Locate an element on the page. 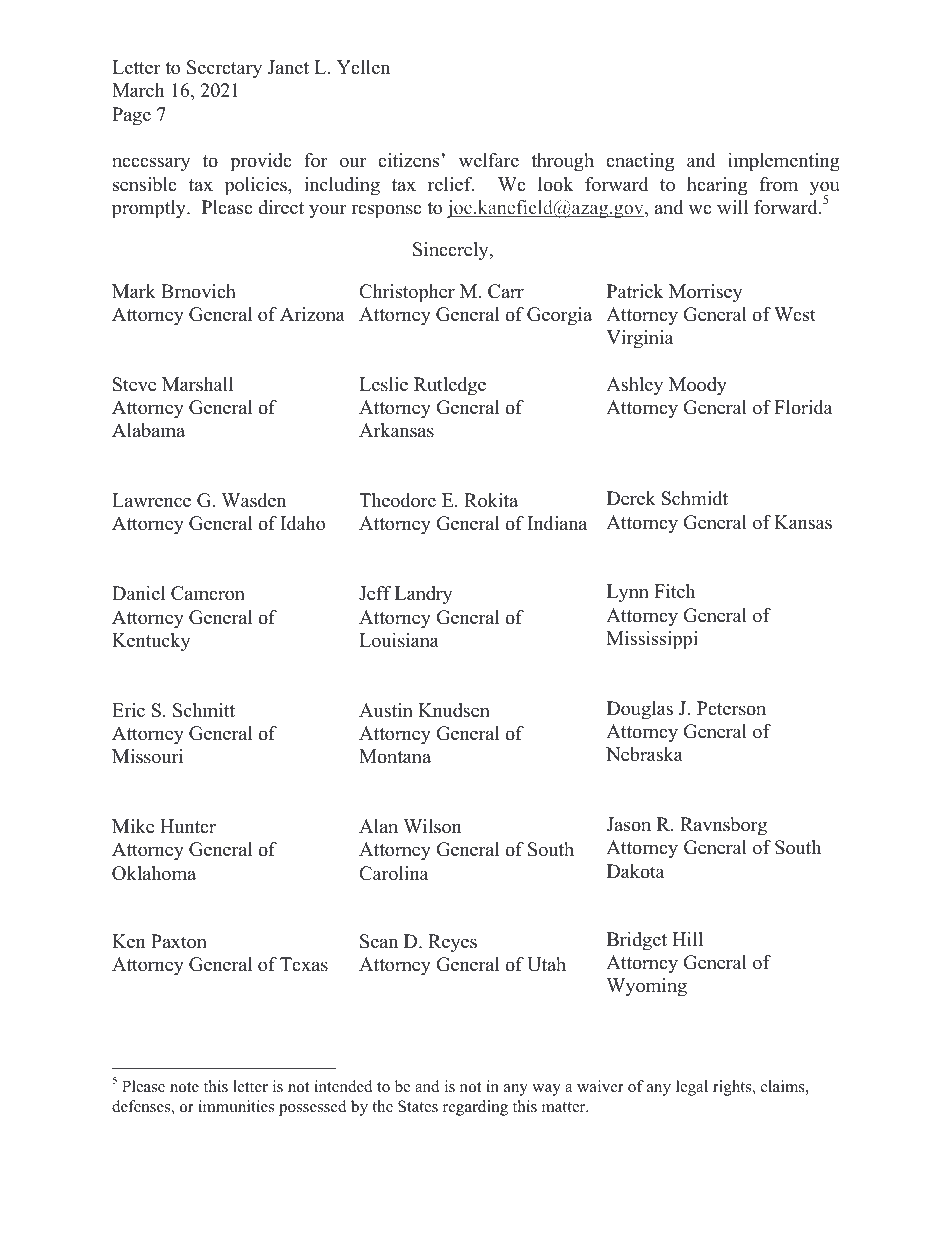 The image size is (952, 1233). Jason is located at coordinates (628, 824).
